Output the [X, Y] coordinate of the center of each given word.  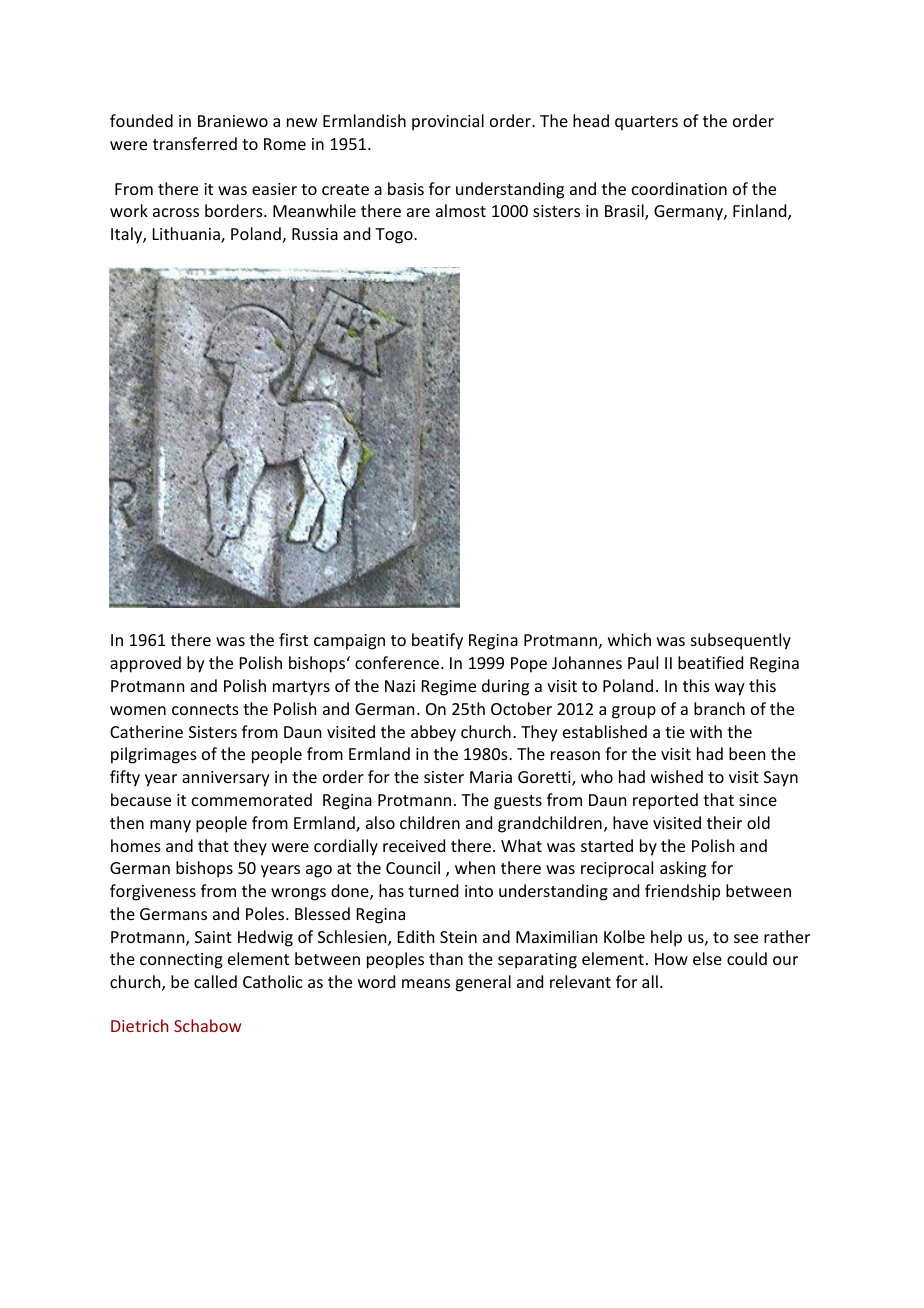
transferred [195, 143]
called [215, 981]
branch [719, 708]
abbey [433, 733]
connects [205, 709]
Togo [395, 236]
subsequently [741, 641]
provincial [448, 122]
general [483, 983]
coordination [679, 188]
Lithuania [187, 235]
